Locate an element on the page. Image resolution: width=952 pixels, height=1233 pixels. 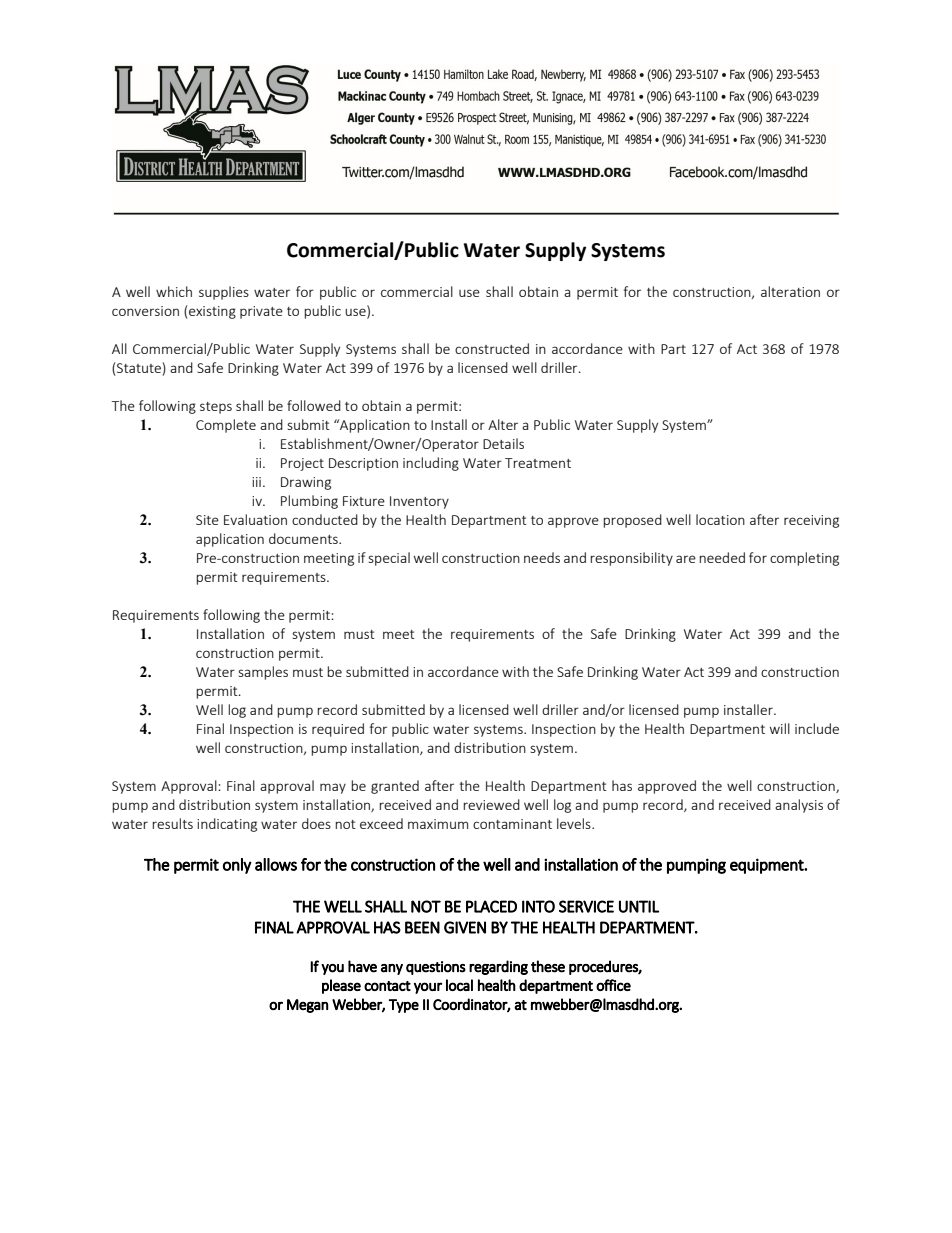
Details is located at coordinates (503, 443).
